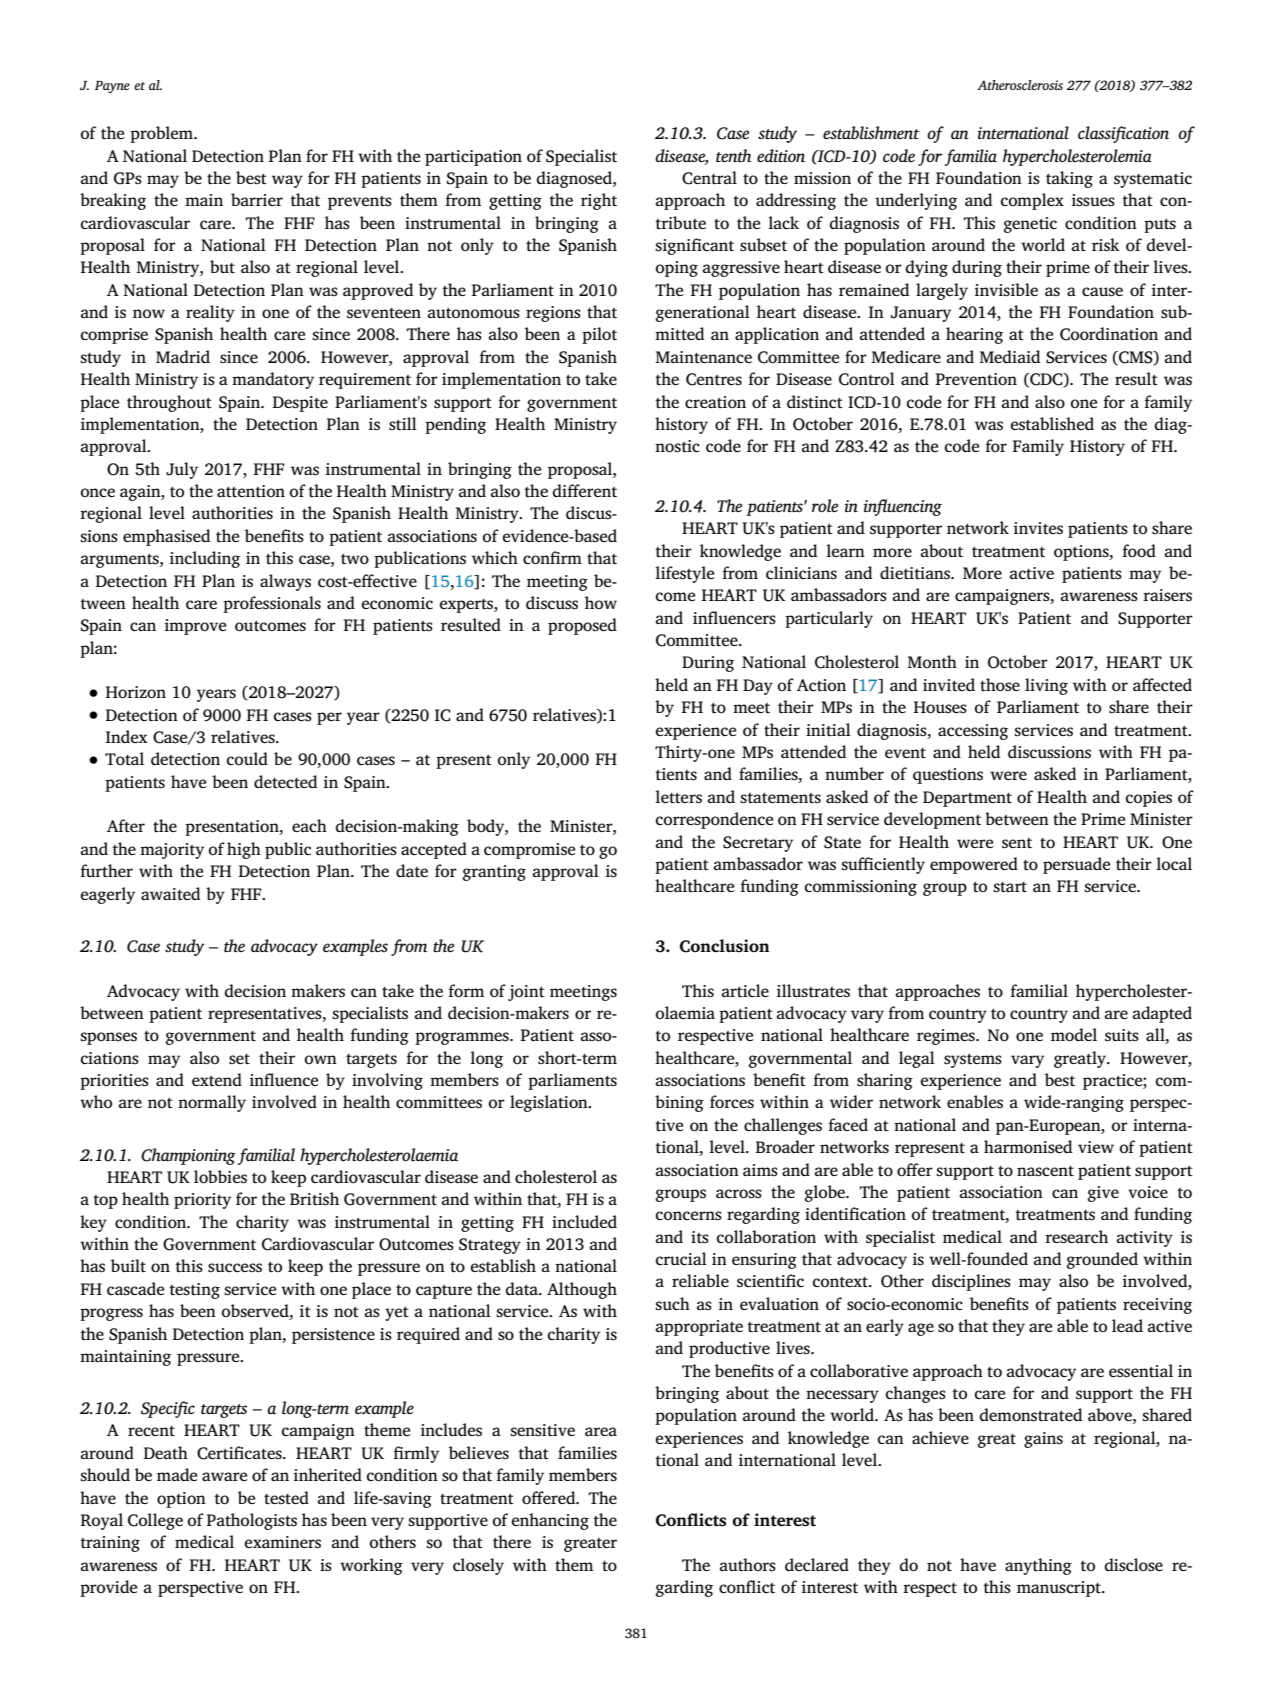 This screenshot has width=1273, height=1697. What do you see at coordinates (1076, 865) in the screenshot?
I see `persuade` at bounding box center [1076, 865].
